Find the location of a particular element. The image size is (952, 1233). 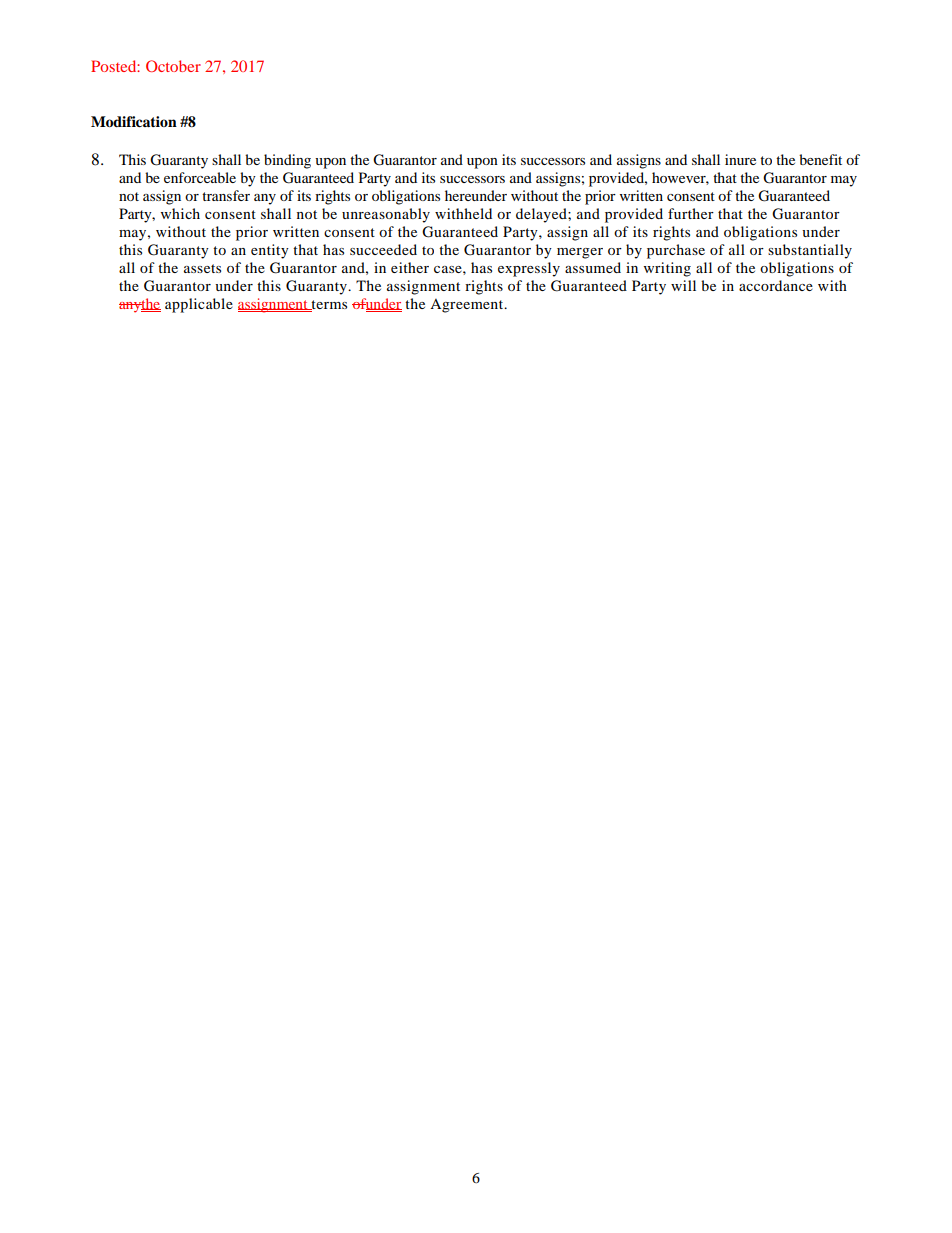

Agreement is located at coordinates (468, 306).
